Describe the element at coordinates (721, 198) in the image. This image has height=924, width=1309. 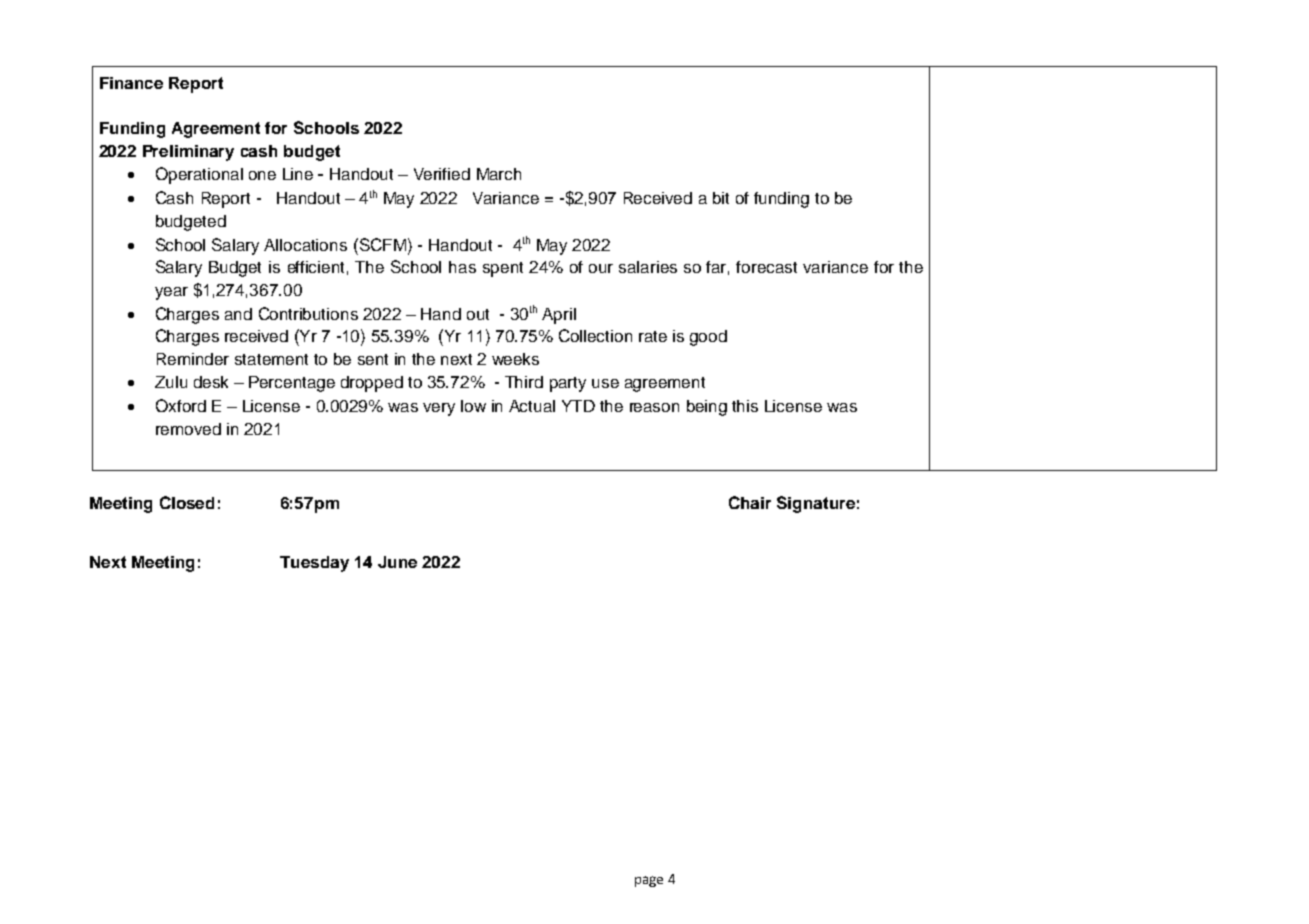
I see `bit` at that location.
